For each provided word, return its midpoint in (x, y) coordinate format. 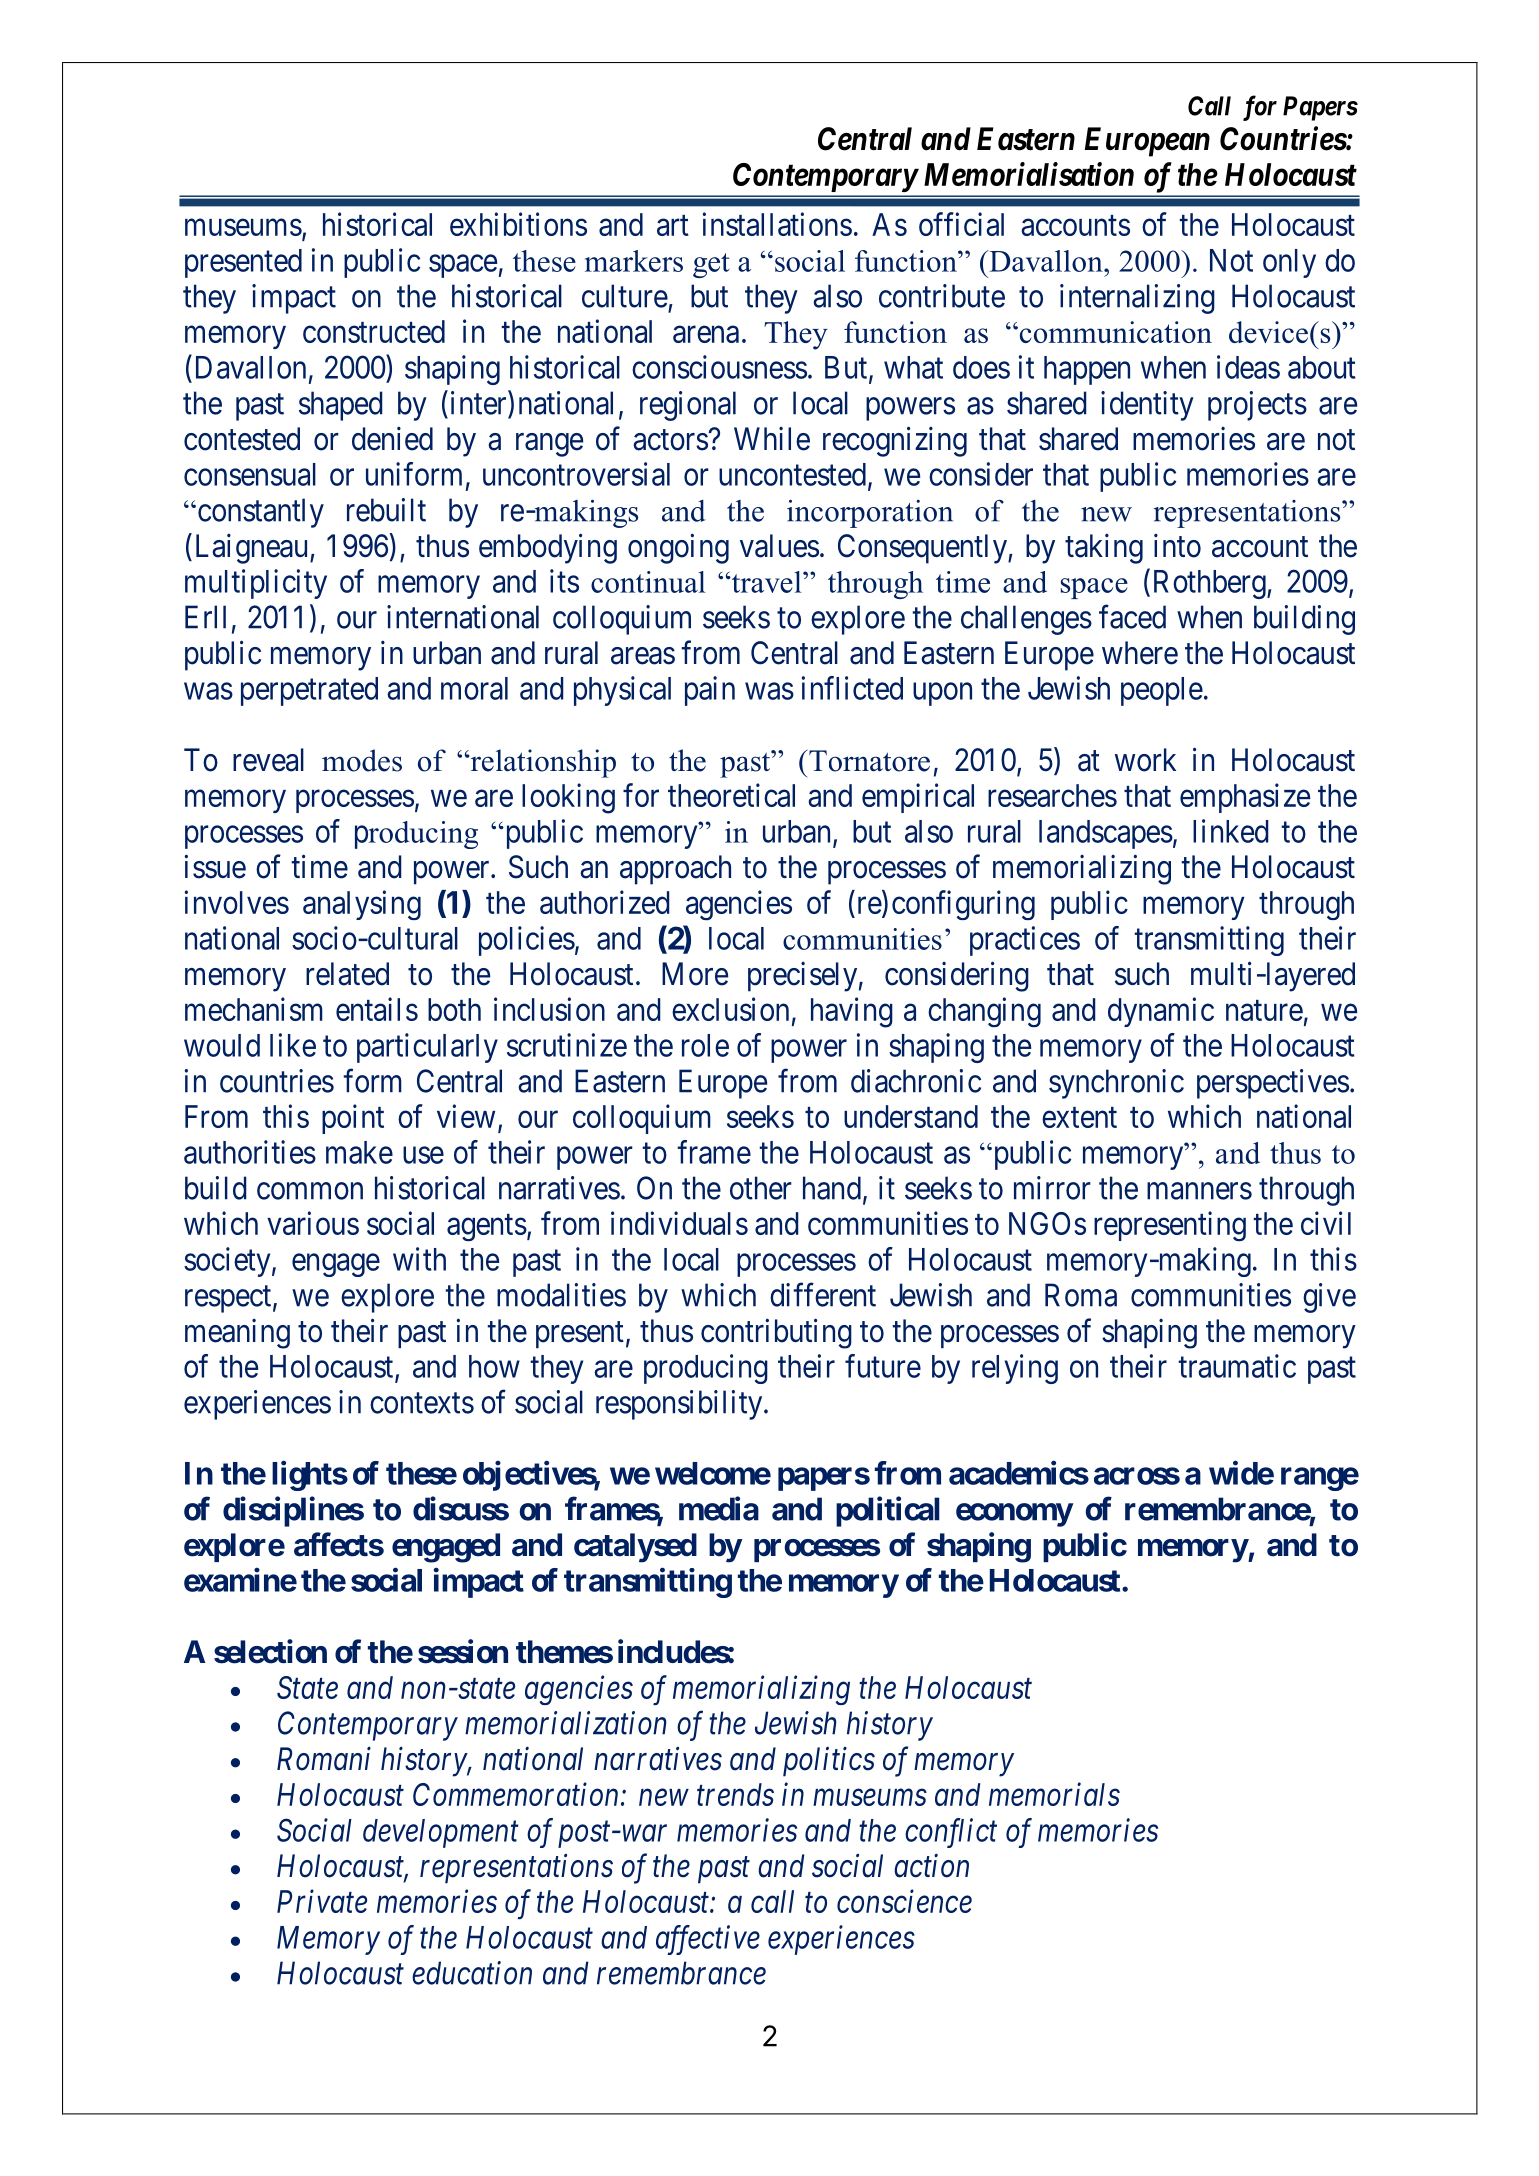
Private (322, 1901)
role (705, 1045)
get (711, 265)
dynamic (1161, 1012)
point (353, 1119)
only (1289, 263)
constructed (374, 331)
